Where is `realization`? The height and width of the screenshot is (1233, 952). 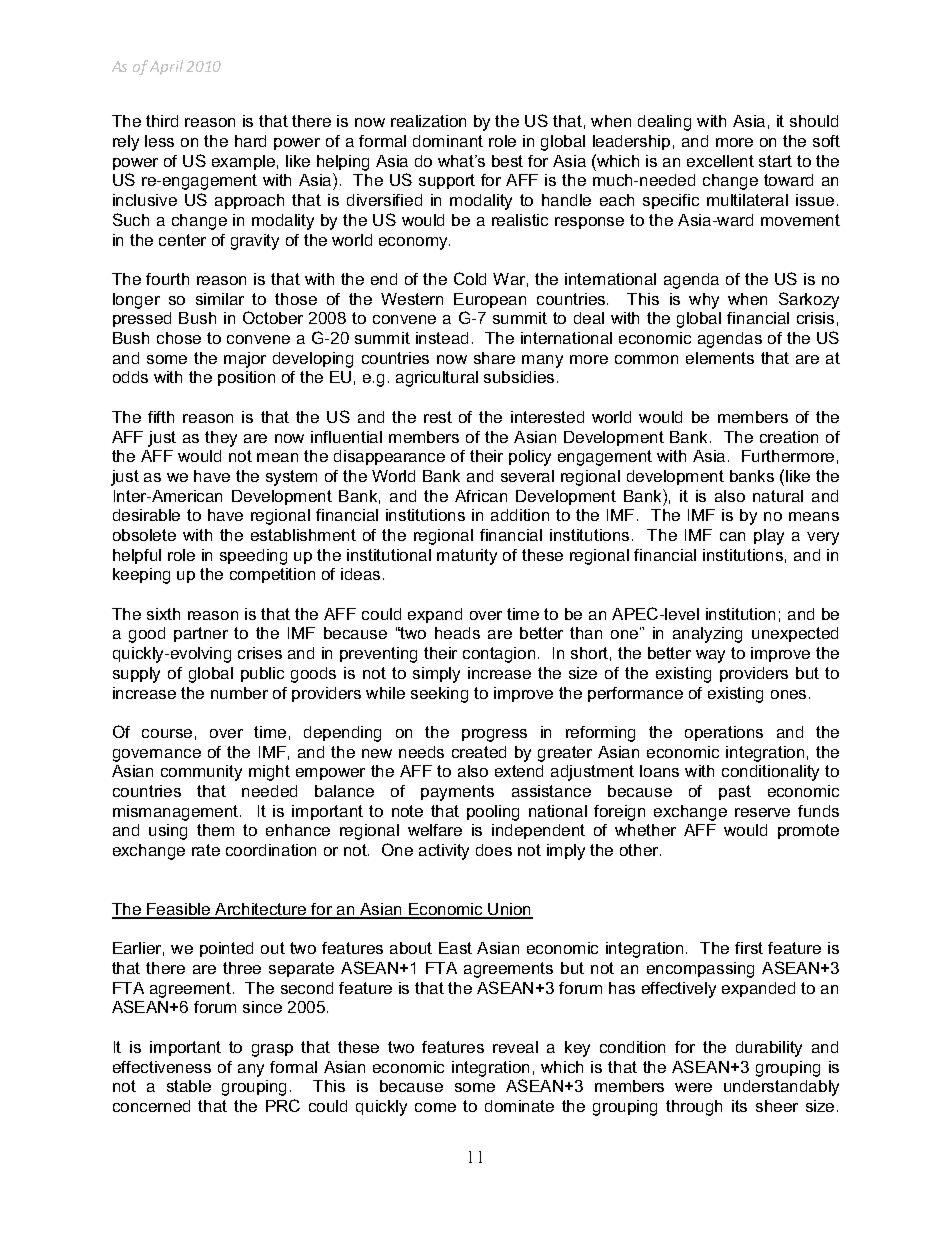
realization is located at coordinates (428, 121).
